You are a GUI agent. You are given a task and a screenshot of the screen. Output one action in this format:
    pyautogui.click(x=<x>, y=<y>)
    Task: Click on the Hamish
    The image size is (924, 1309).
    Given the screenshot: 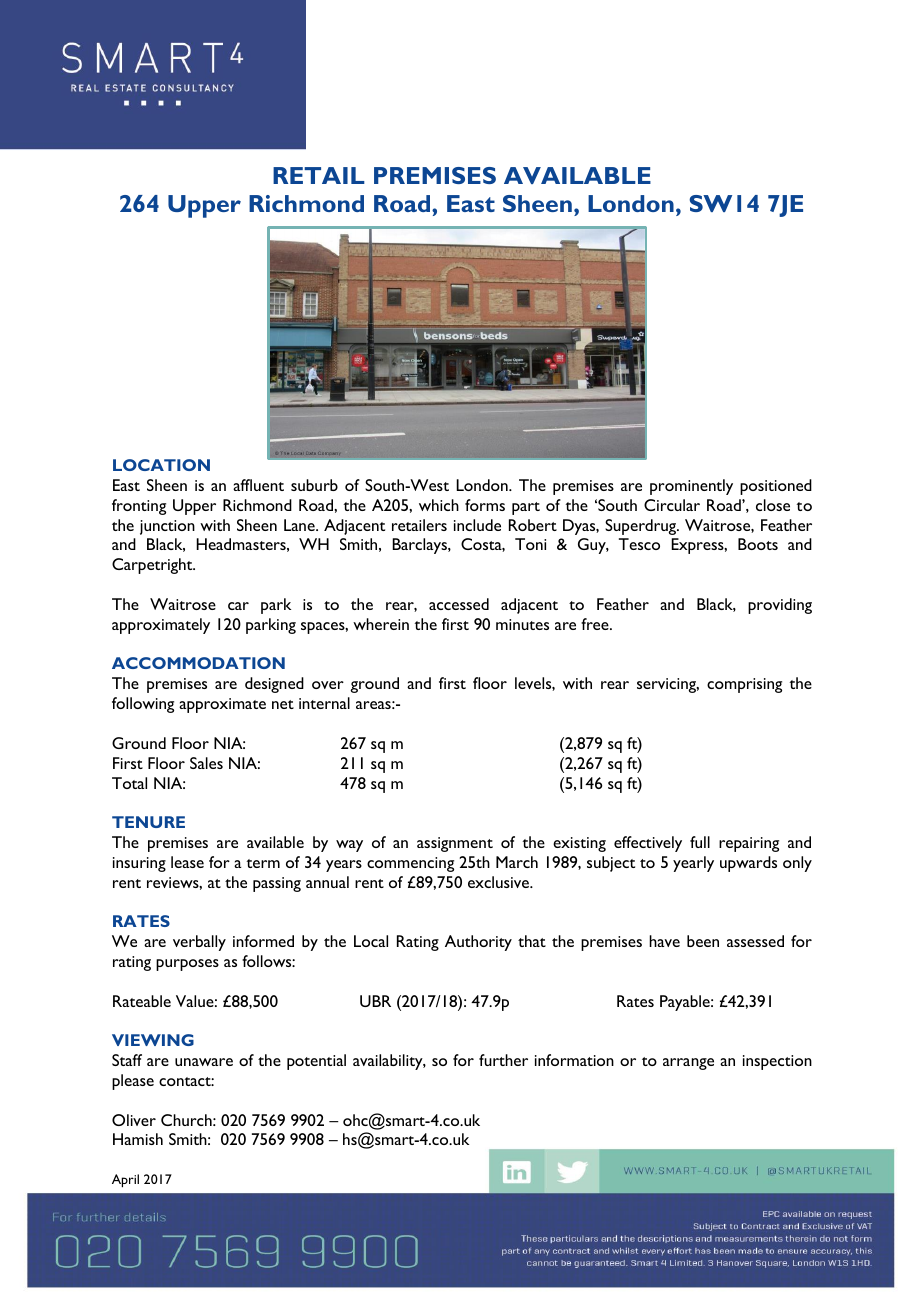 What is the action you would take?
    pyautogui.click(x=138, y=1139)
